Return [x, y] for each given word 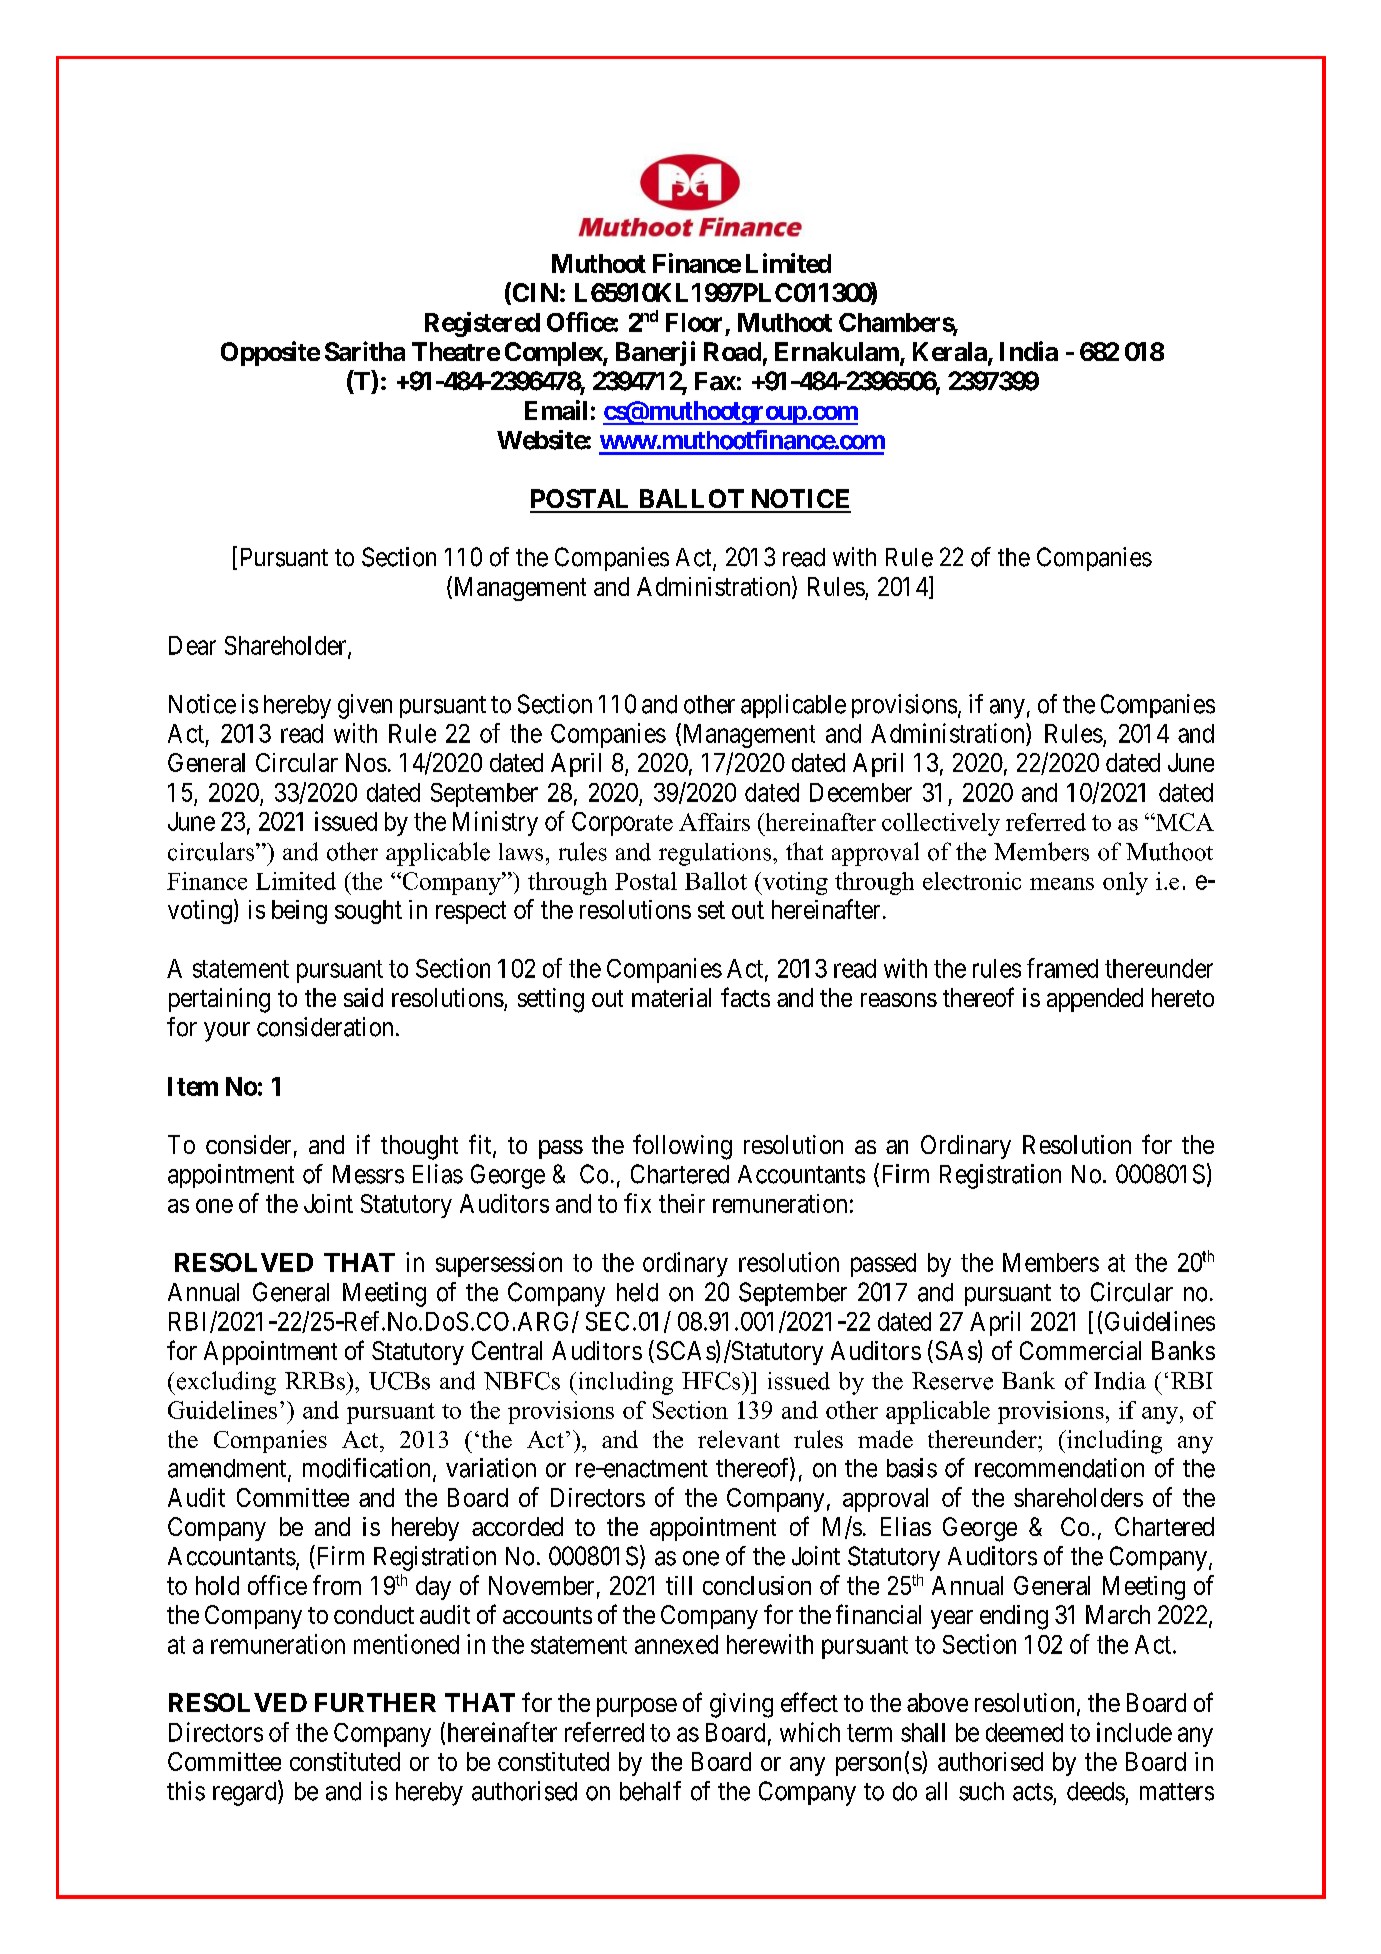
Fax [715, 381]
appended [1095, 1000]
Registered [482, 324]
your [227, 1032]
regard [246, 1793]
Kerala [950, 351]
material [671, 997]
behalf [650, 1791]
